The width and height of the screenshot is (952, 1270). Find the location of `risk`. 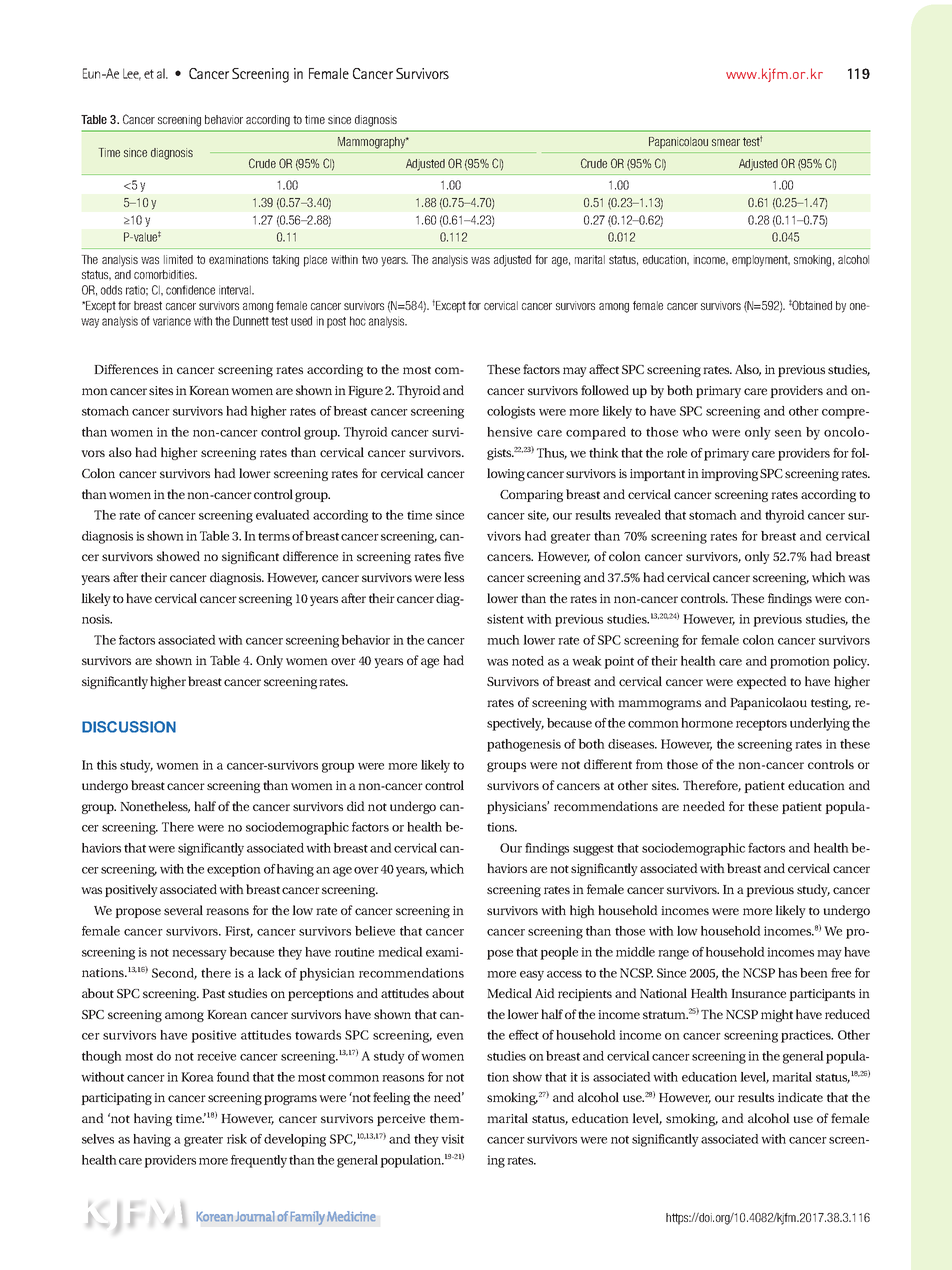

risk is located at coordinates (237, 1139).
